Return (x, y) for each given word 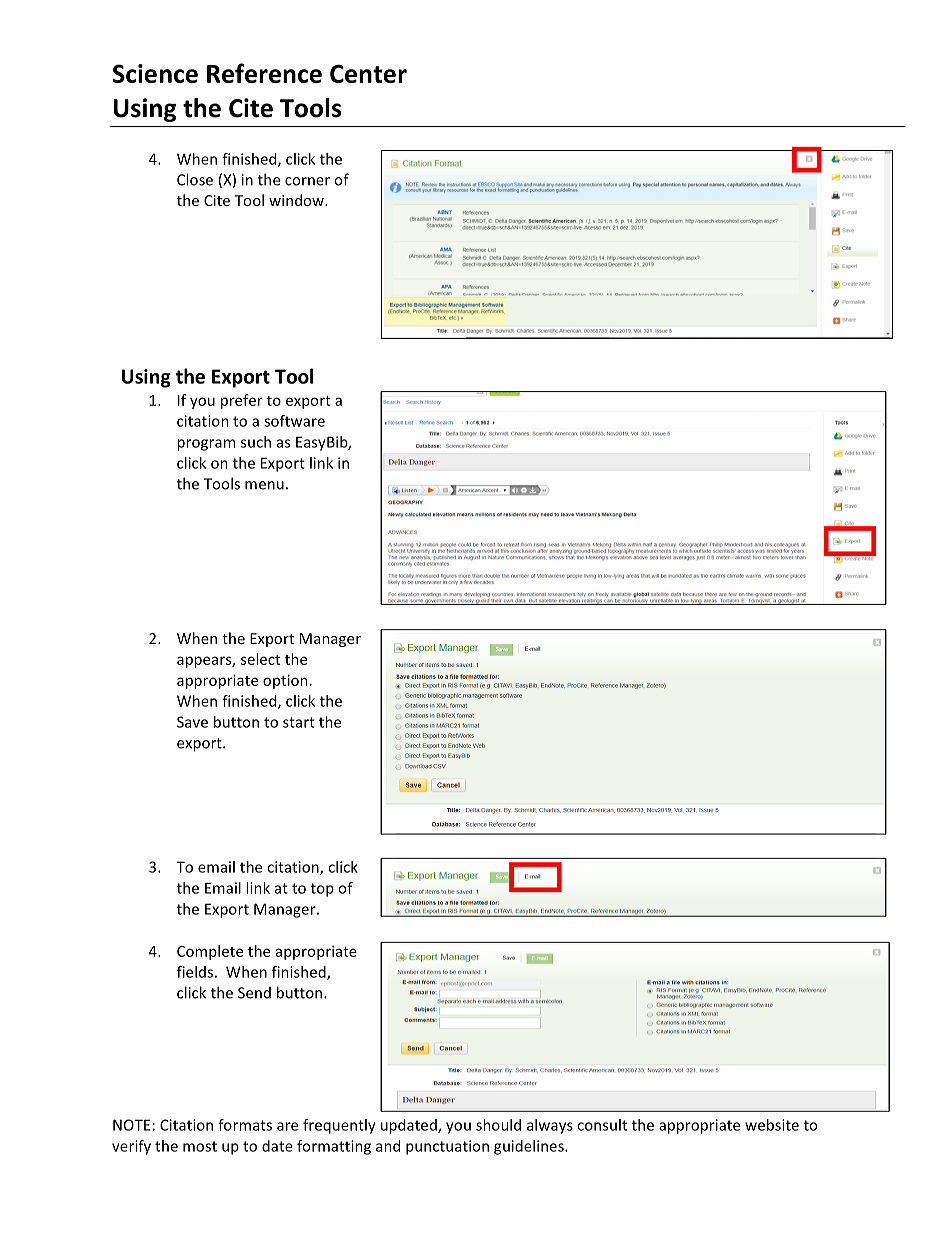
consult (602, 1125)
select (260, 659)
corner (307, 181)
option (285, 681)
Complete (210, 952)
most (200, 1146)
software (294, 421)
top (322, 890)
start (299, 722)
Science (155, 73)
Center (368, 73)
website (772, 1125)
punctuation (447, 1147)
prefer (242, 401)
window (297, 200)
